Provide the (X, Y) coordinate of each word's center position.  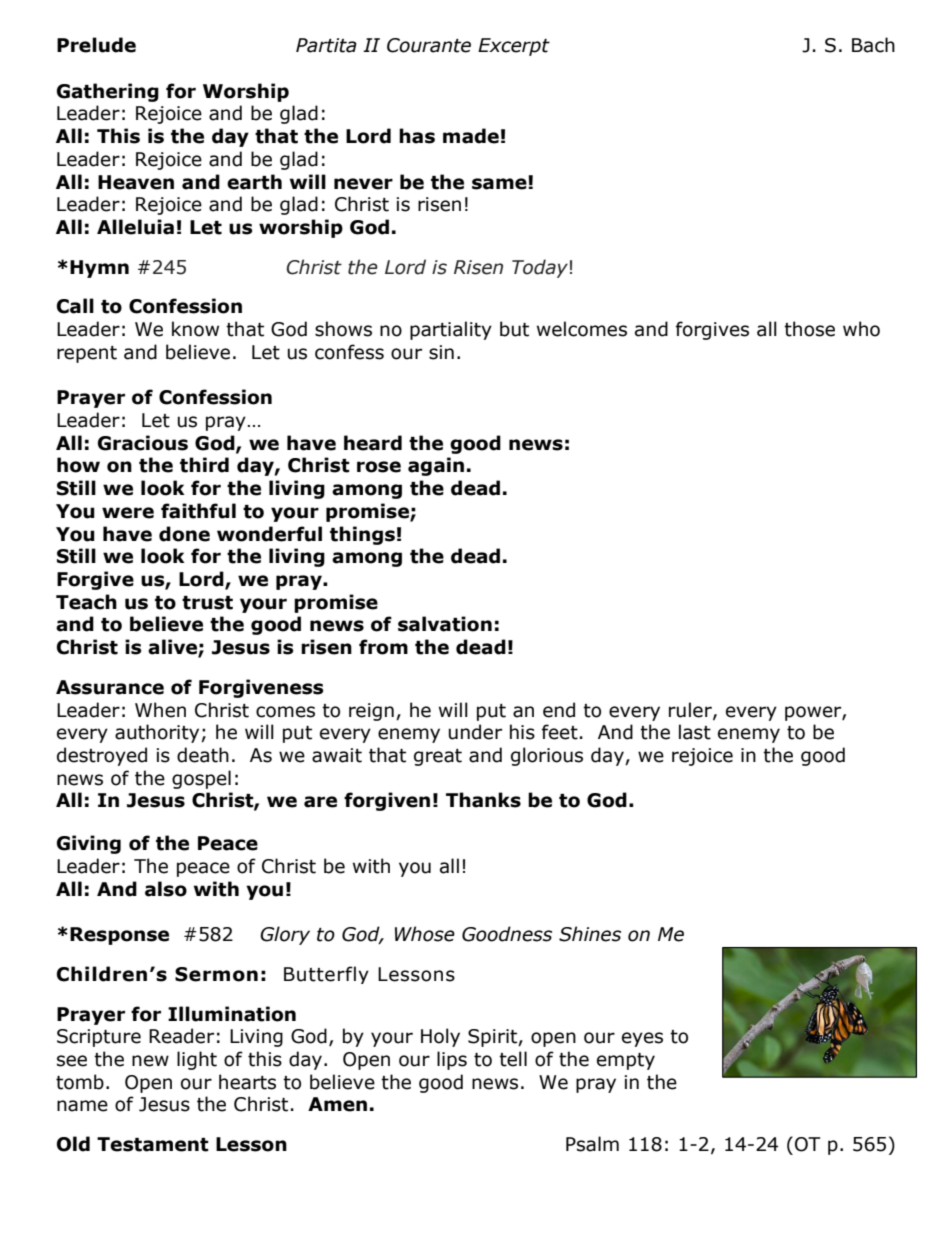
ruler (691, 710)
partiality (451, 330)
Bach (873, 45)
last (695, 732)
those (809, 329)
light (197, 1060)
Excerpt (514, 47)
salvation (445, 624)
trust (207, 603)
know (195, 329)
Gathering (108, 92)
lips (452, 1060)
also (166, 889)
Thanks (483, 800)
